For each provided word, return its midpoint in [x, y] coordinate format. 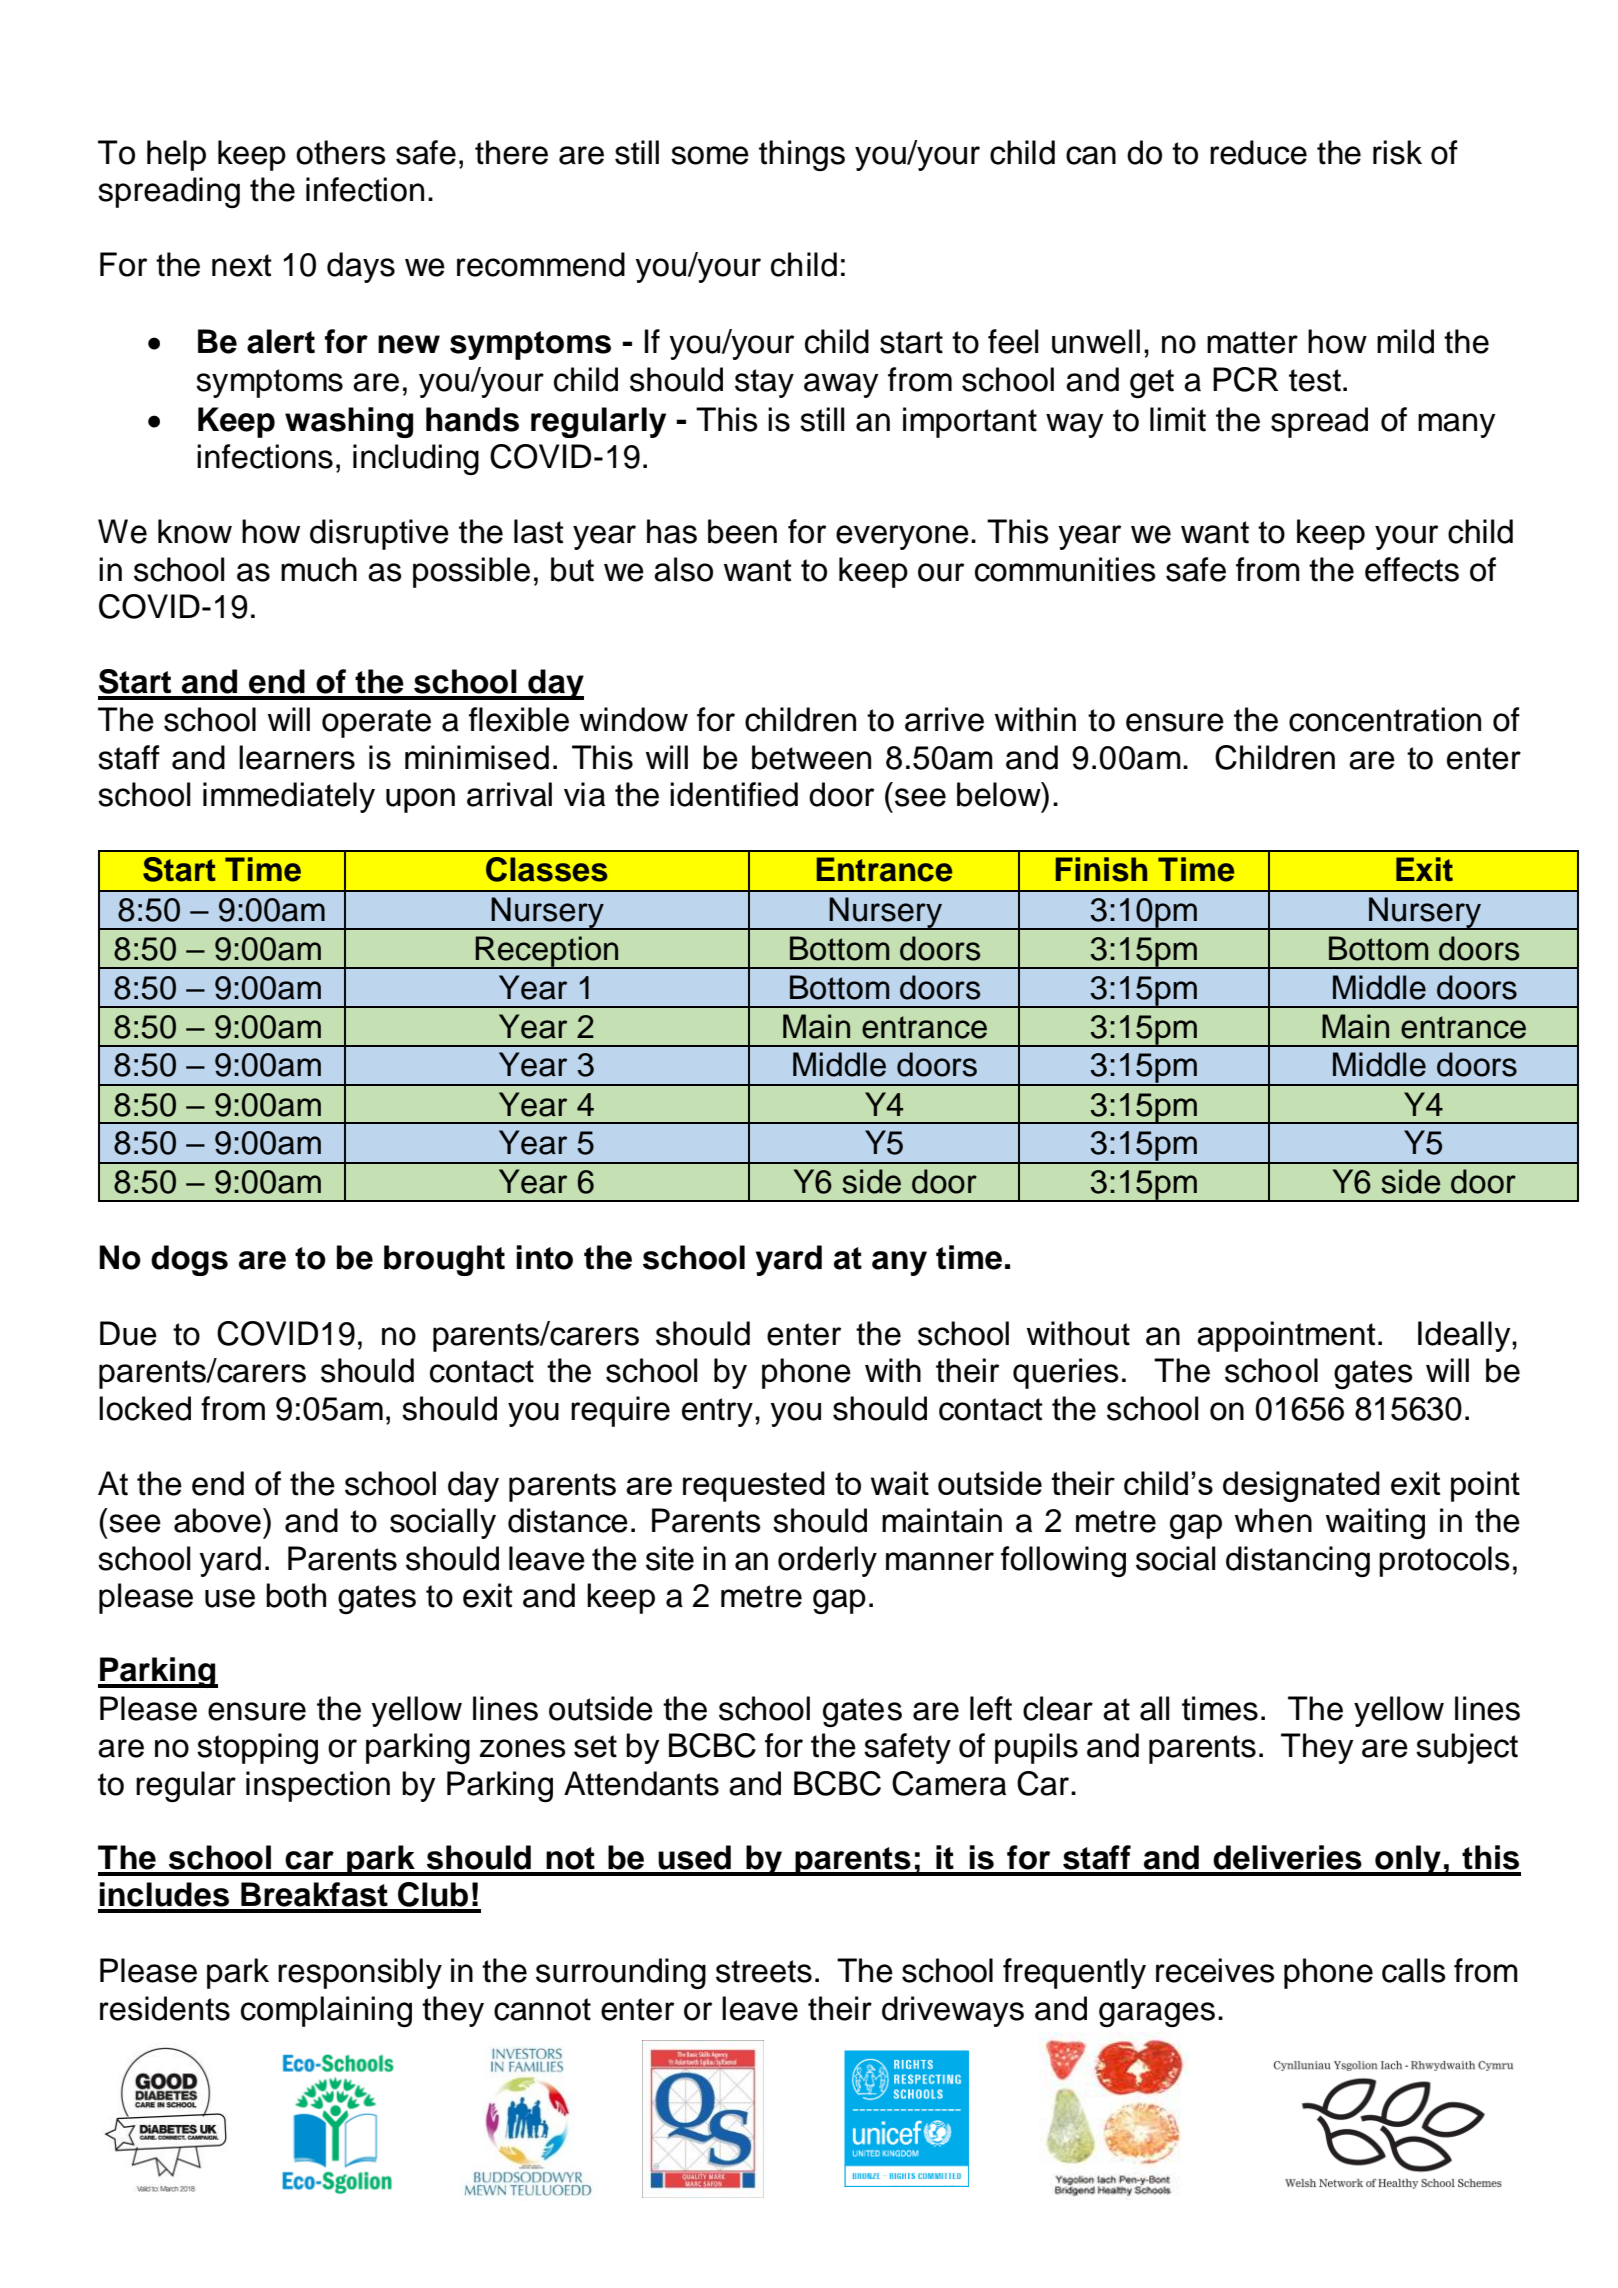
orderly [827, 1561]
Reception [547, 952]
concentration [1385, 719]
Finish [1101, 869]
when [1273, 1520]
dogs [189, 1260]
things [802, 155]
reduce [1258, 152]
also [683, 569]
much [319, 569]
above [217, 1520]
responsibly [360, 1973]
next [241, 265]
